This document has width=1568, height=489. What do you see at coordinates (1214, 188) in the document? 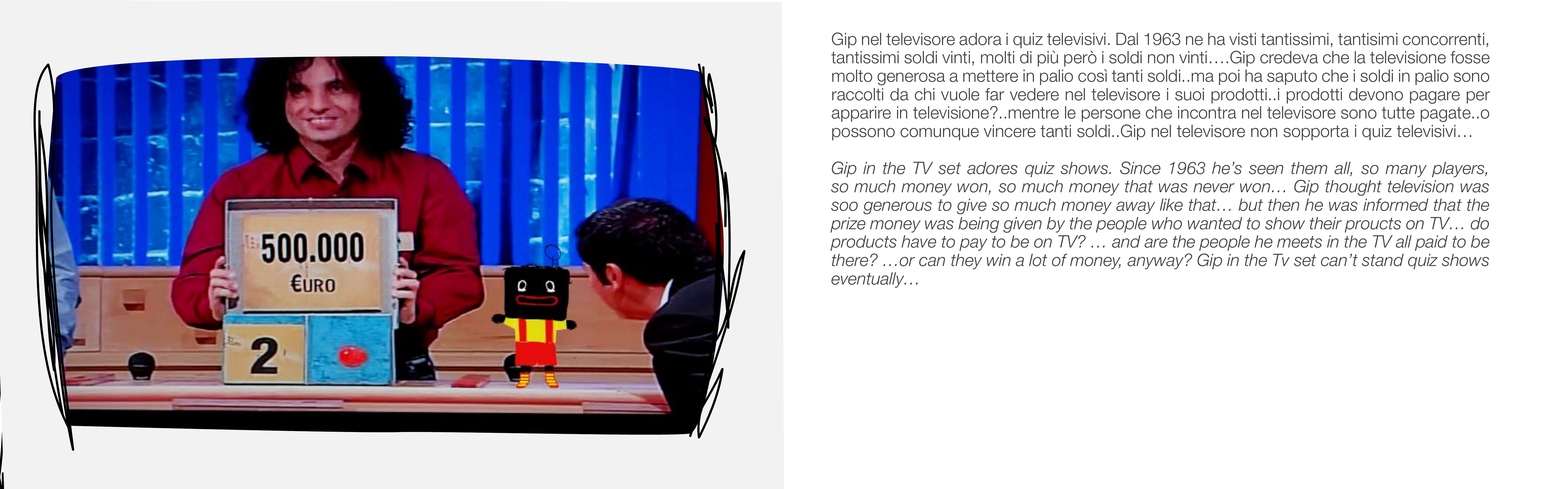
I see `never` at bounding box center [1214, 188].
